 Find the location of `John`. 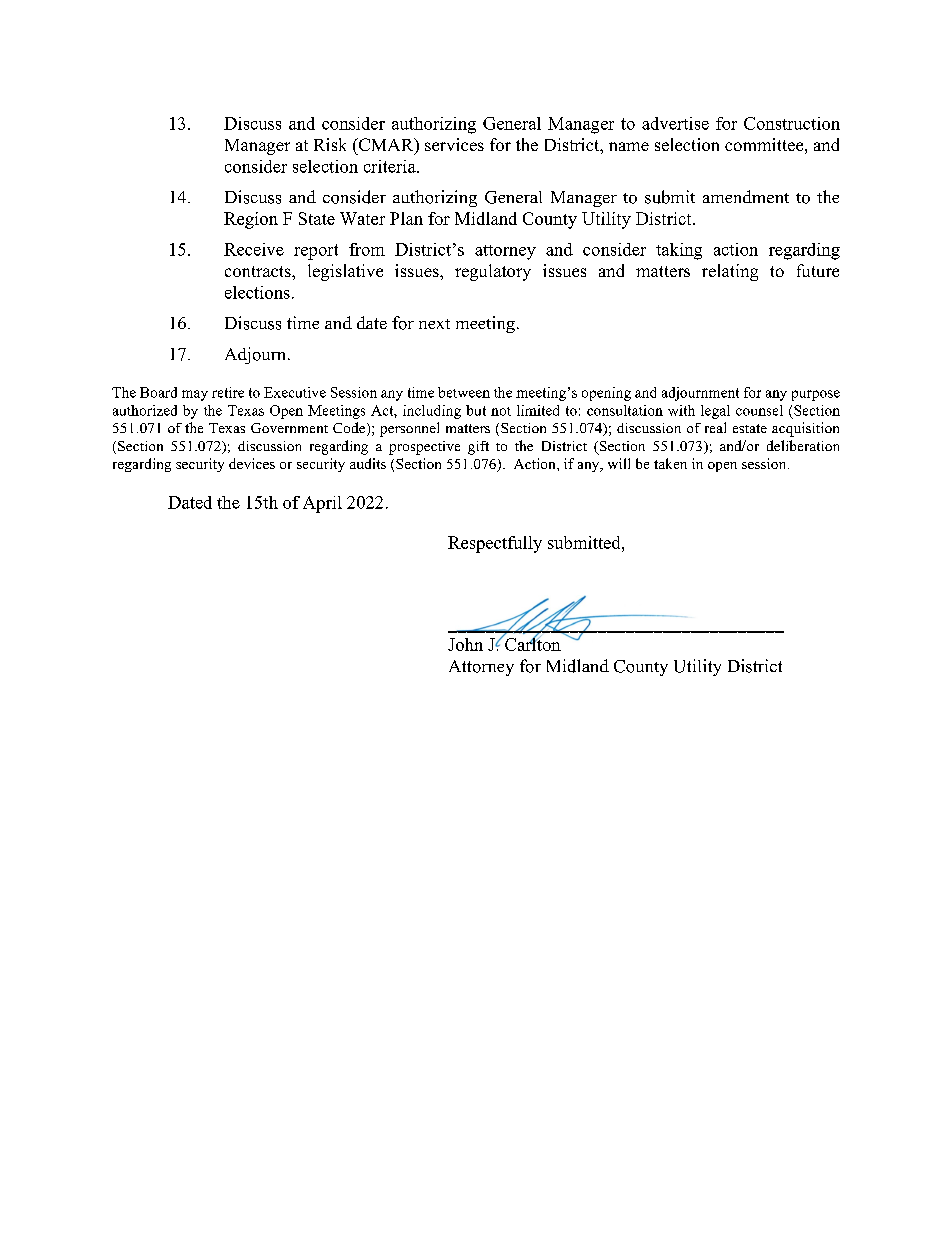

John is located at coordinates (465, 644).
